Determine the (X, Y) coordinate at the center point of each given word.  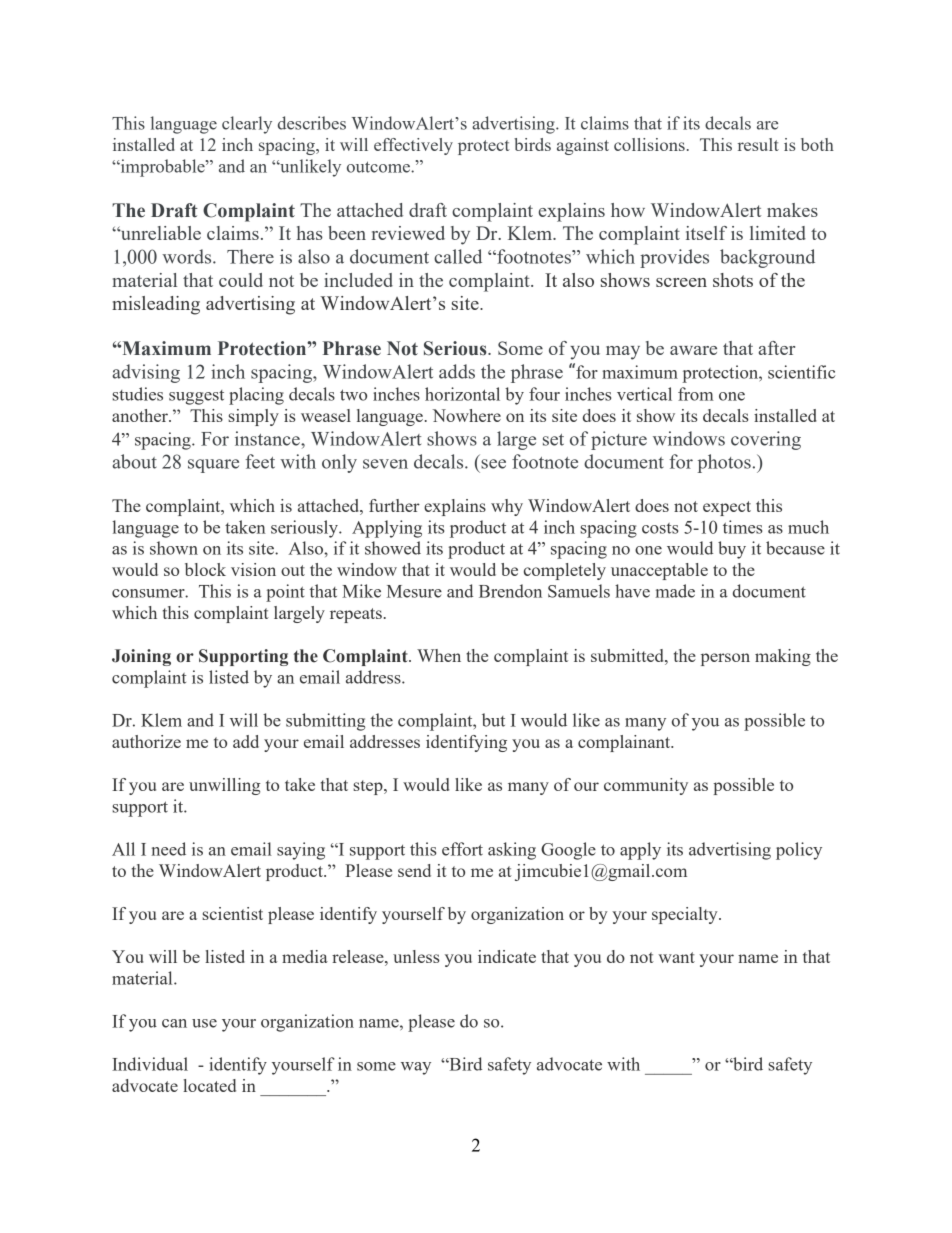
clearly (247, 125)
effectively (413, 146)
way (416, 1068)
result (758, 144)
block (205, 569)
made (675, 591)
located (209, 1085)
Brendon (510, 591)
